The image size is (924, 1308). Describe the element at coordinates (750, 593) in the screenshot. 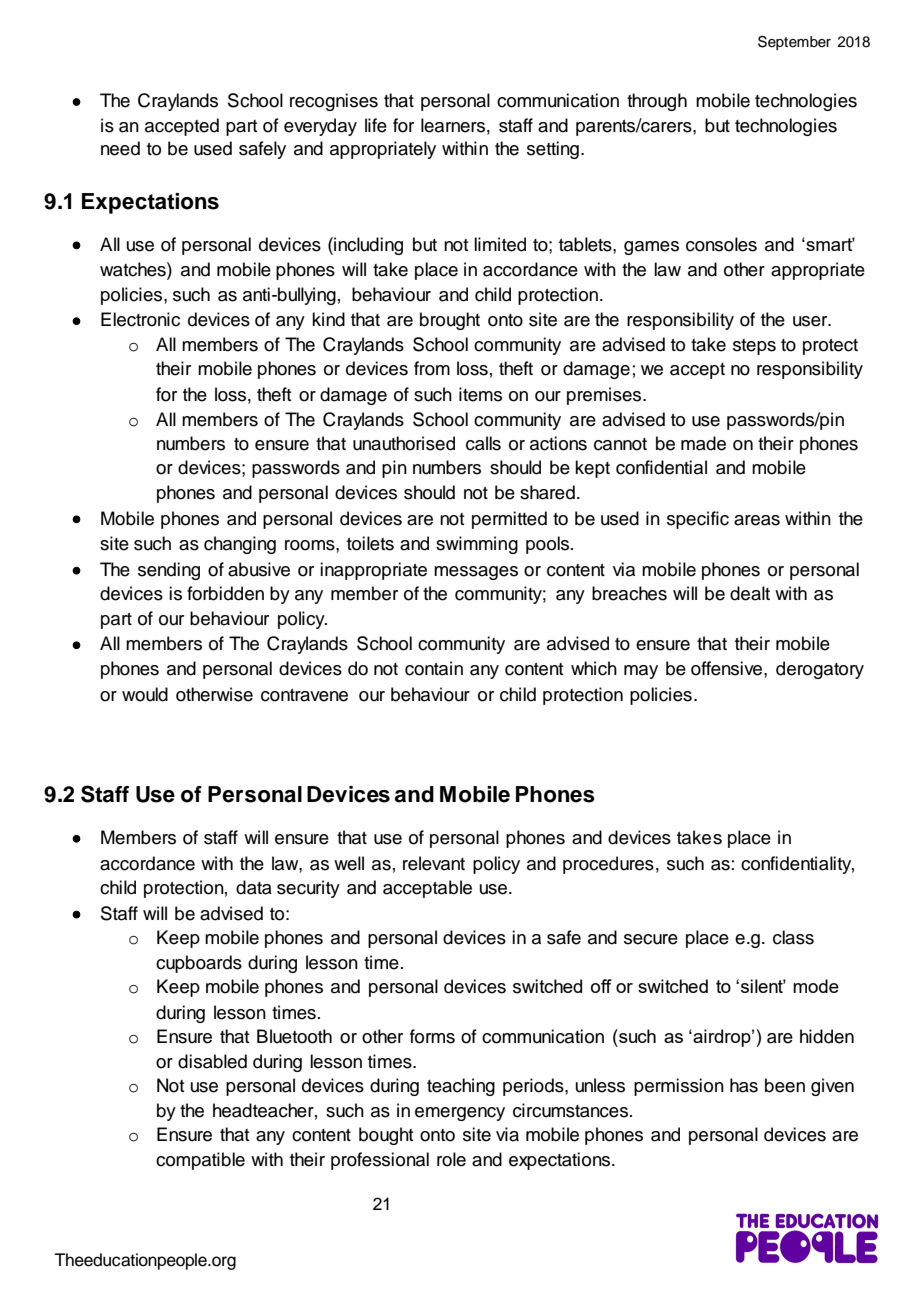

I see `dealt` at that location.
